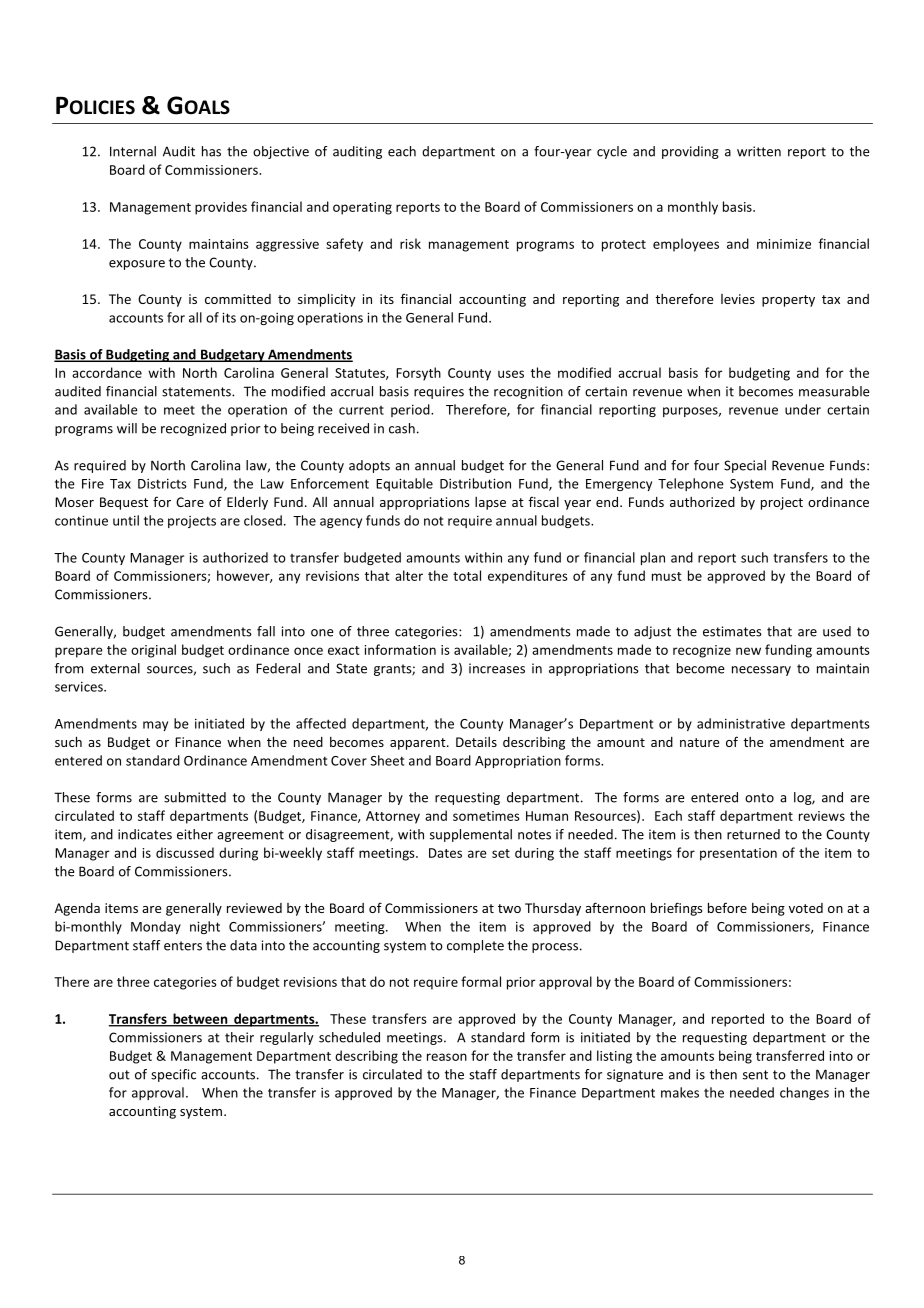 The height and width of the document is (1308, 924). Describe the element at coordinates (759, 151) in the document. I see `written` at that location.
